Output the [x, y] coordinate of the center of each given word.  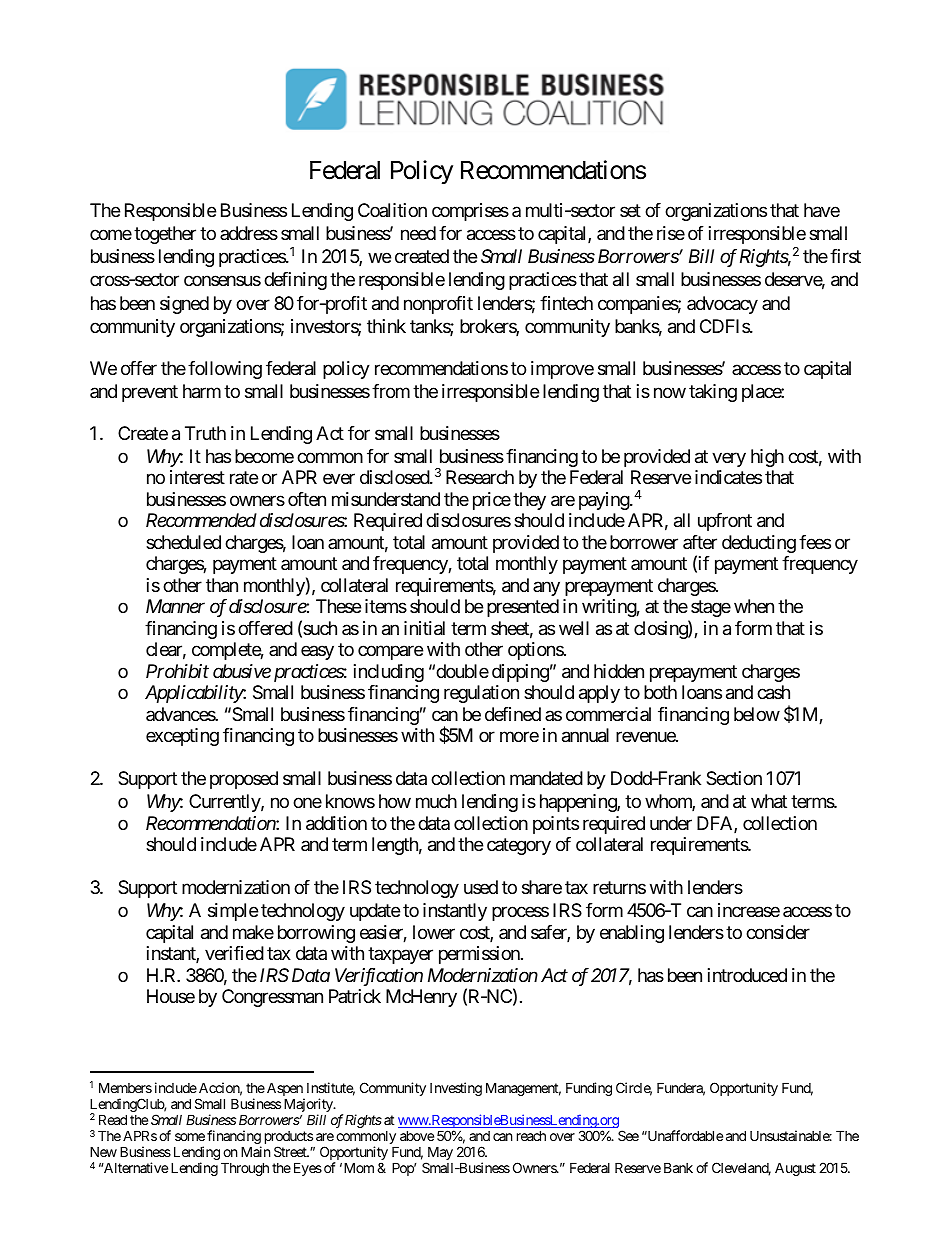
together [165, 235]
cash [773, 692]
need [418, 233]
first [845, 256]
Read [113, 1119]
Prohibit [177, 671]
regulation [481, 694]
